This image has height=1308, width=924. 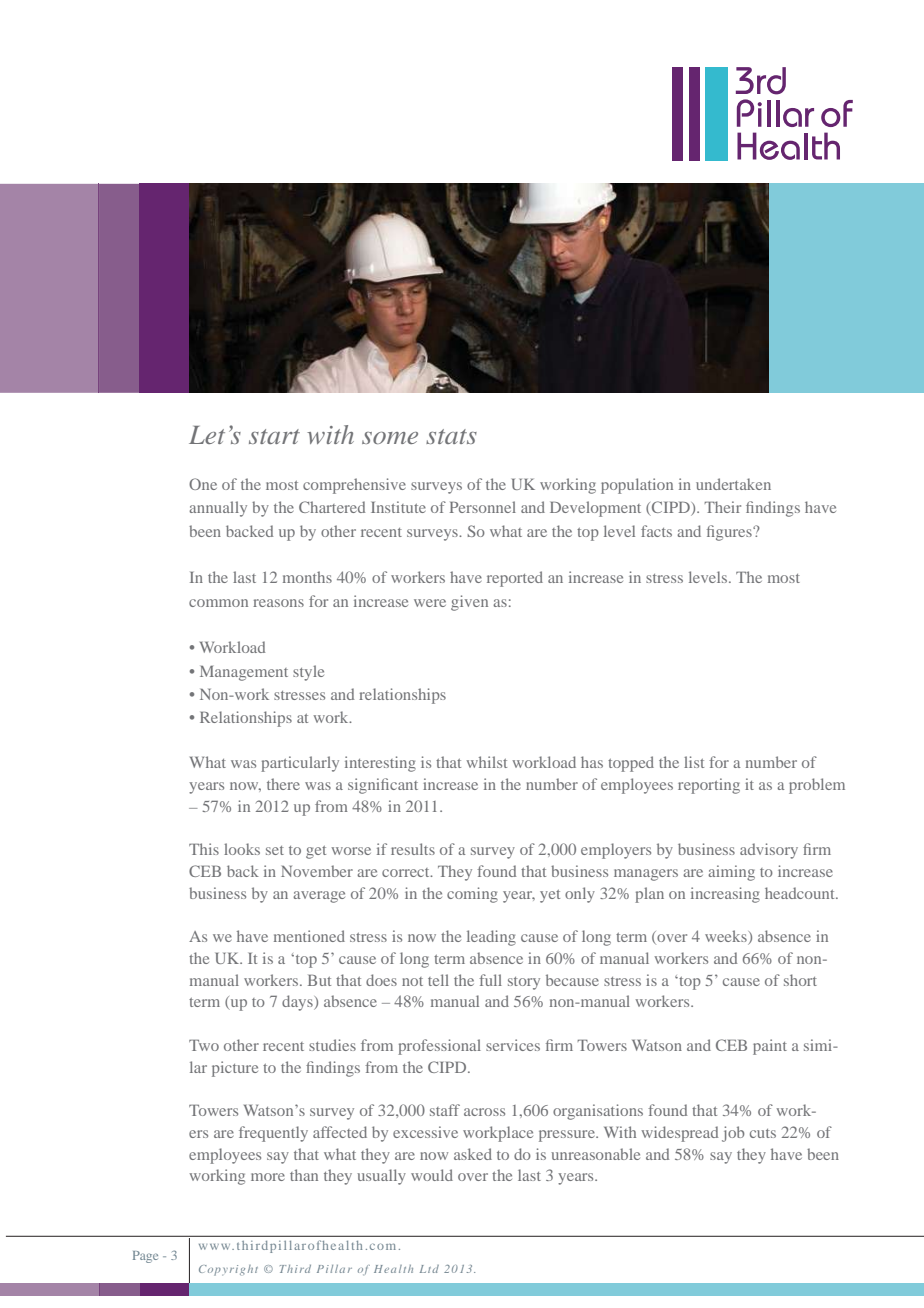 What do you see at coordinates (413, 849) in the image?
I see `results` at bounding box center [413, 849].
